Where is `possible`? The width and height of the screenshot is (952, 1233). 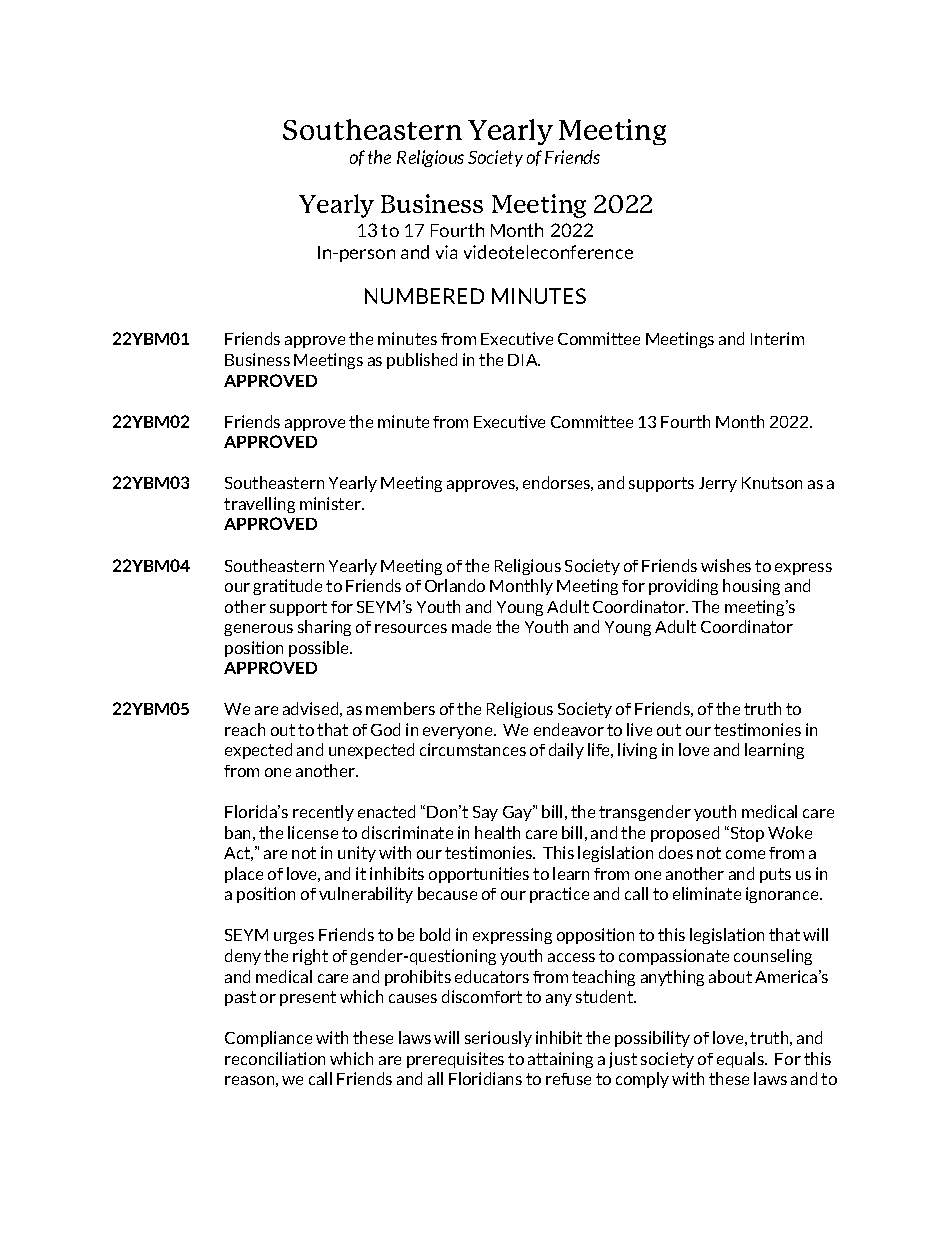 possible is located at coordinates (320, 649).
